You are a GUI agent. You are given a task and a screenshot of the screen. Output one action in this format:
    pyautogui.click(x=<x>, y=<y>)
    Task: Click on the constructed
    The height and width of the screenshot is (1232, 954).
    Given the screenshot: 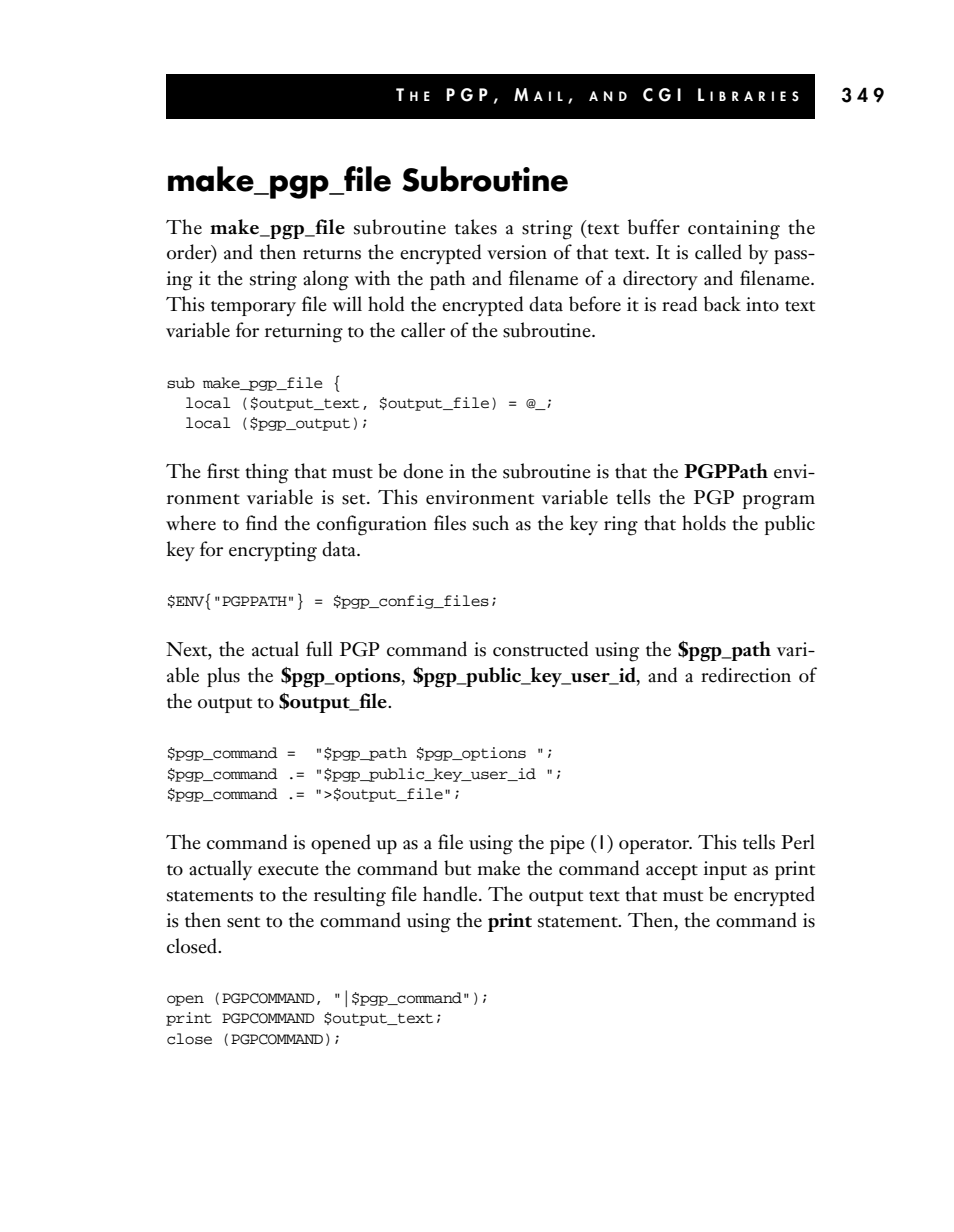 What is the action you would take?
    pyautogui.click(x=540, y=649)
